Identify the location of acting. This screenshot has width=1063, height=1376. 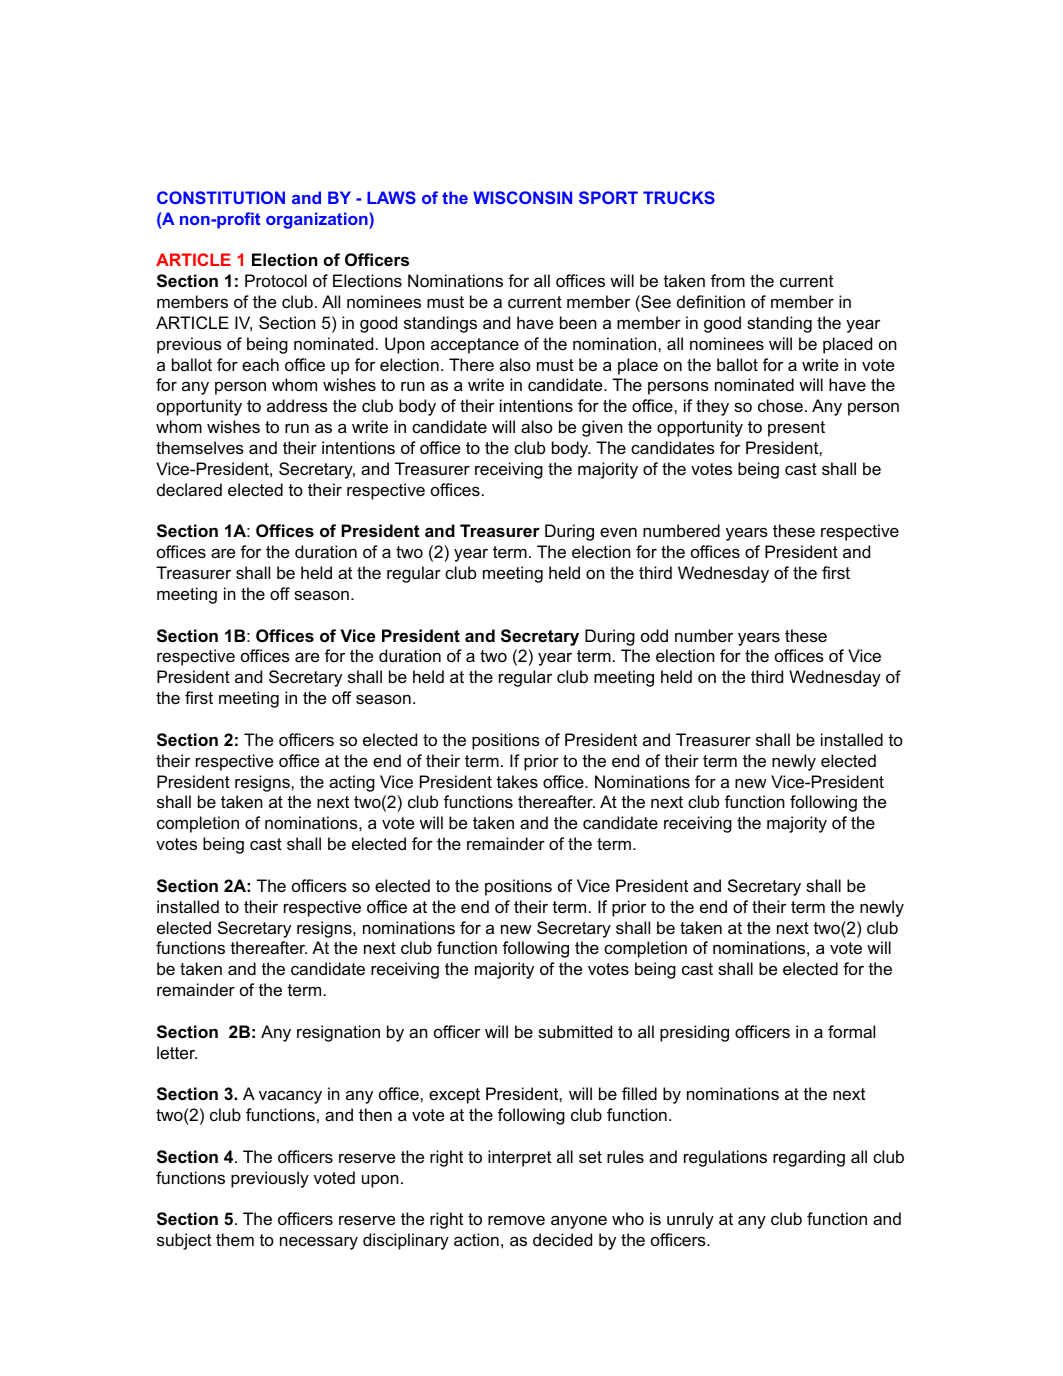
(352, 783).
